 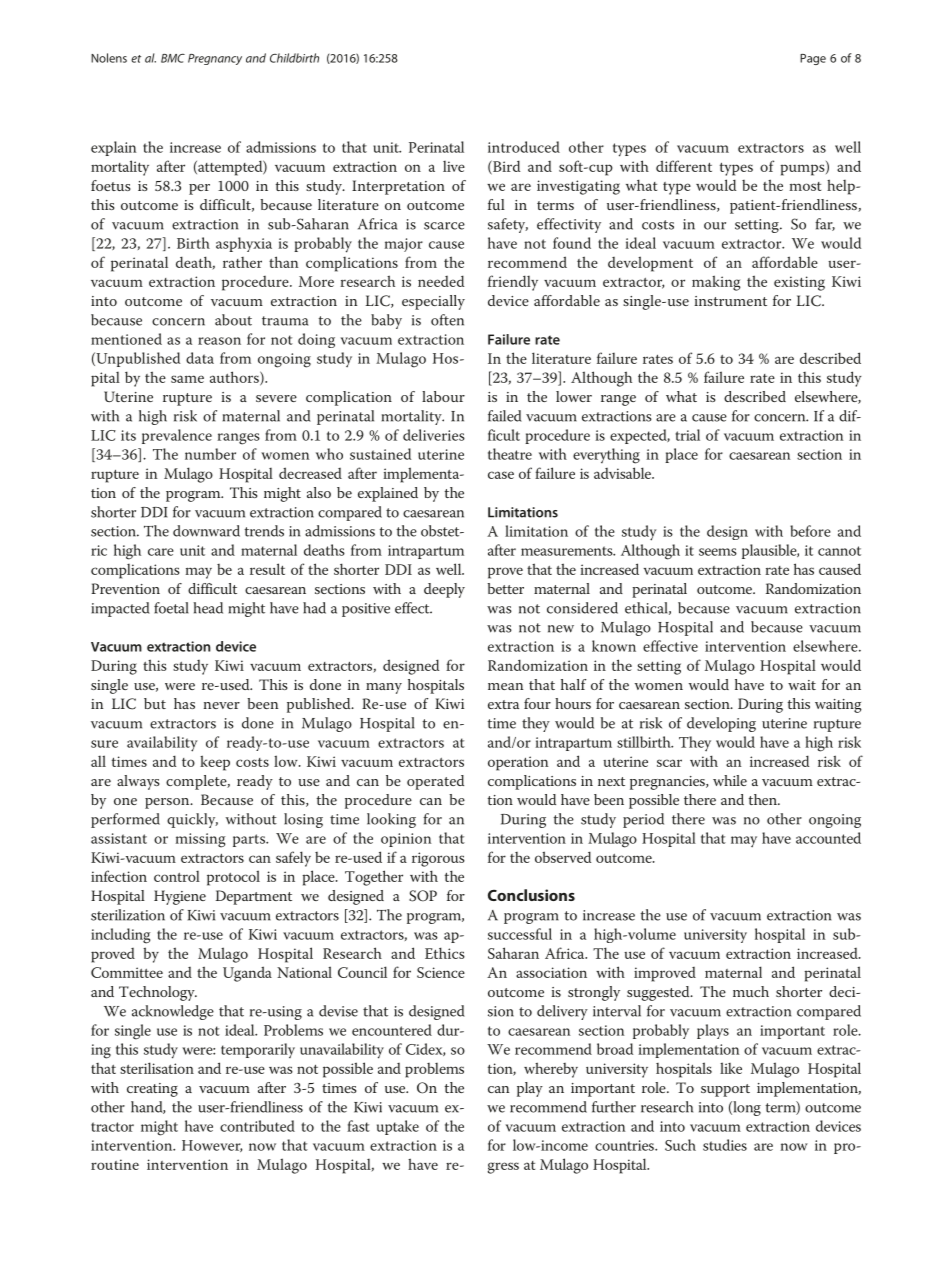 I want to click on case, so click(x=501, y=475).
